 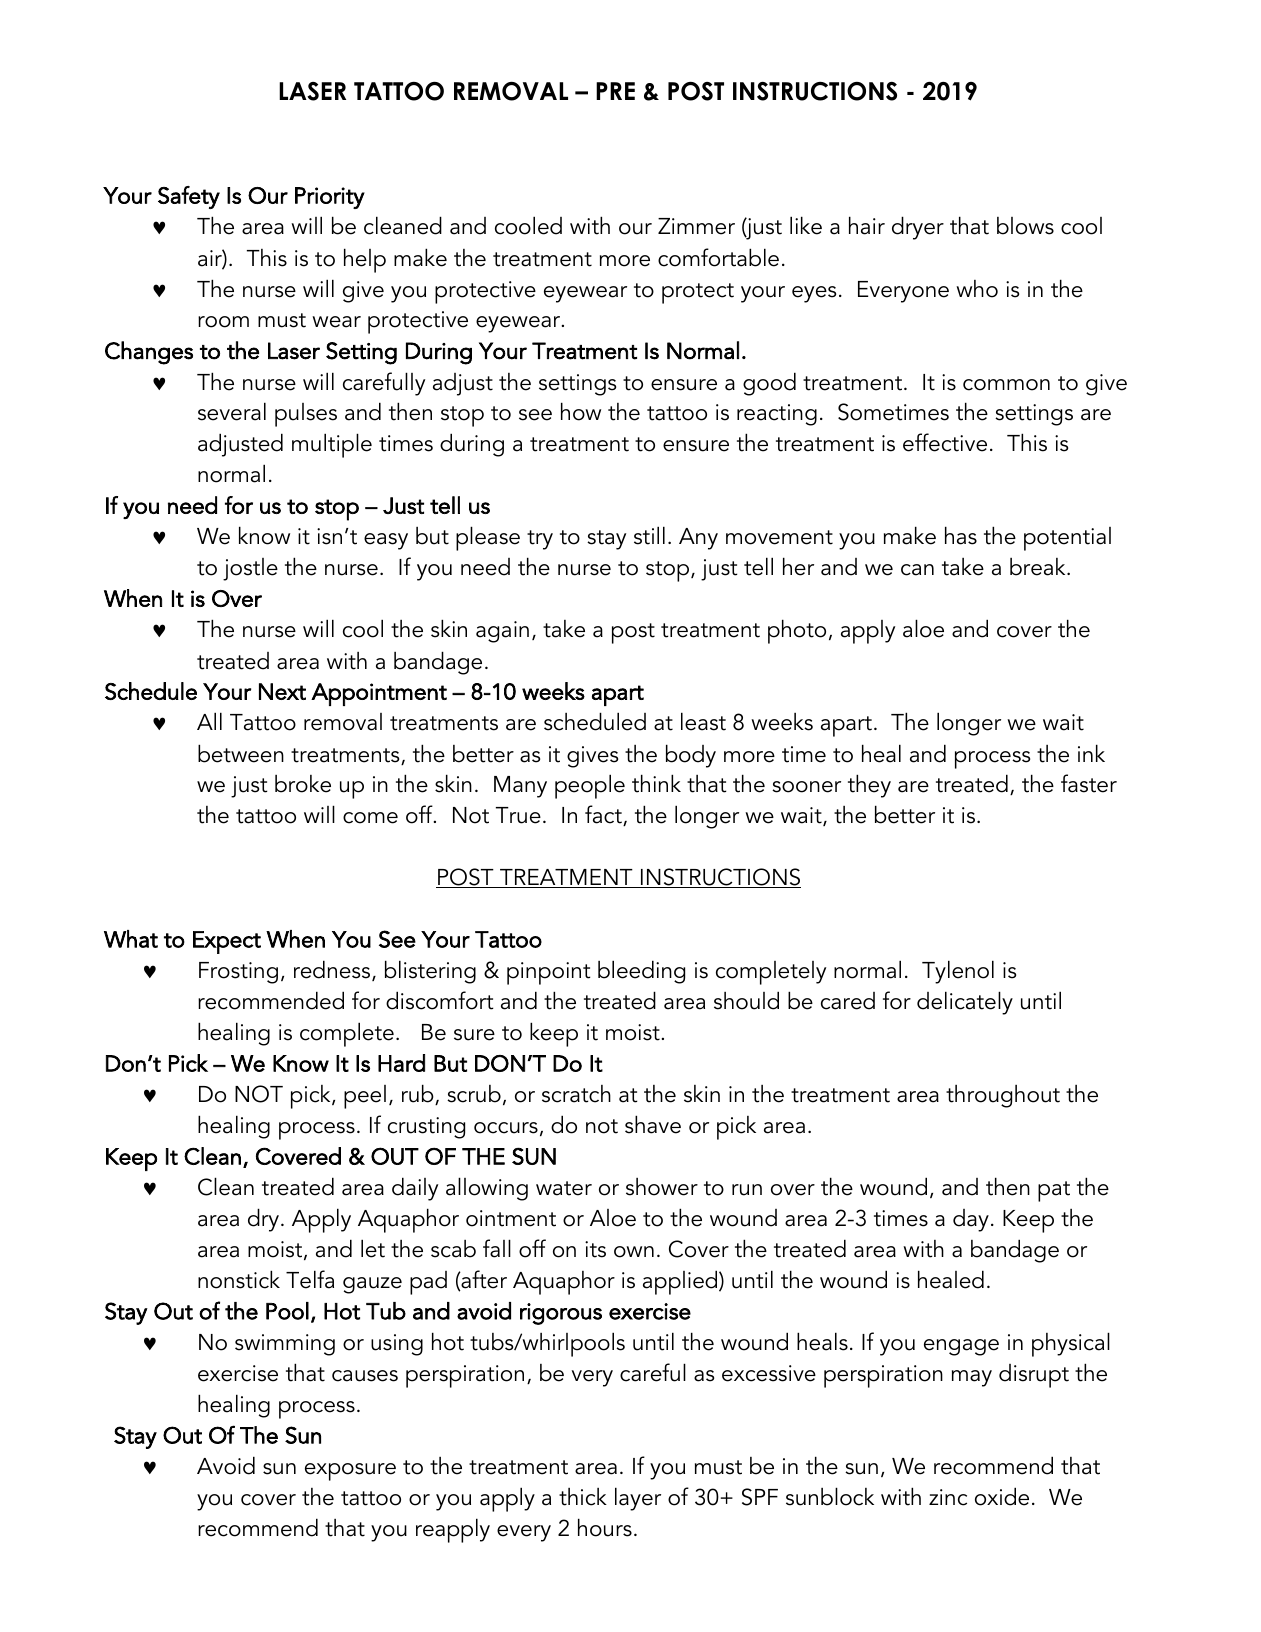 What do you see at coordinates (303, 784) in the screenshot?
I see `broke` at bounding box center [303, 784].
